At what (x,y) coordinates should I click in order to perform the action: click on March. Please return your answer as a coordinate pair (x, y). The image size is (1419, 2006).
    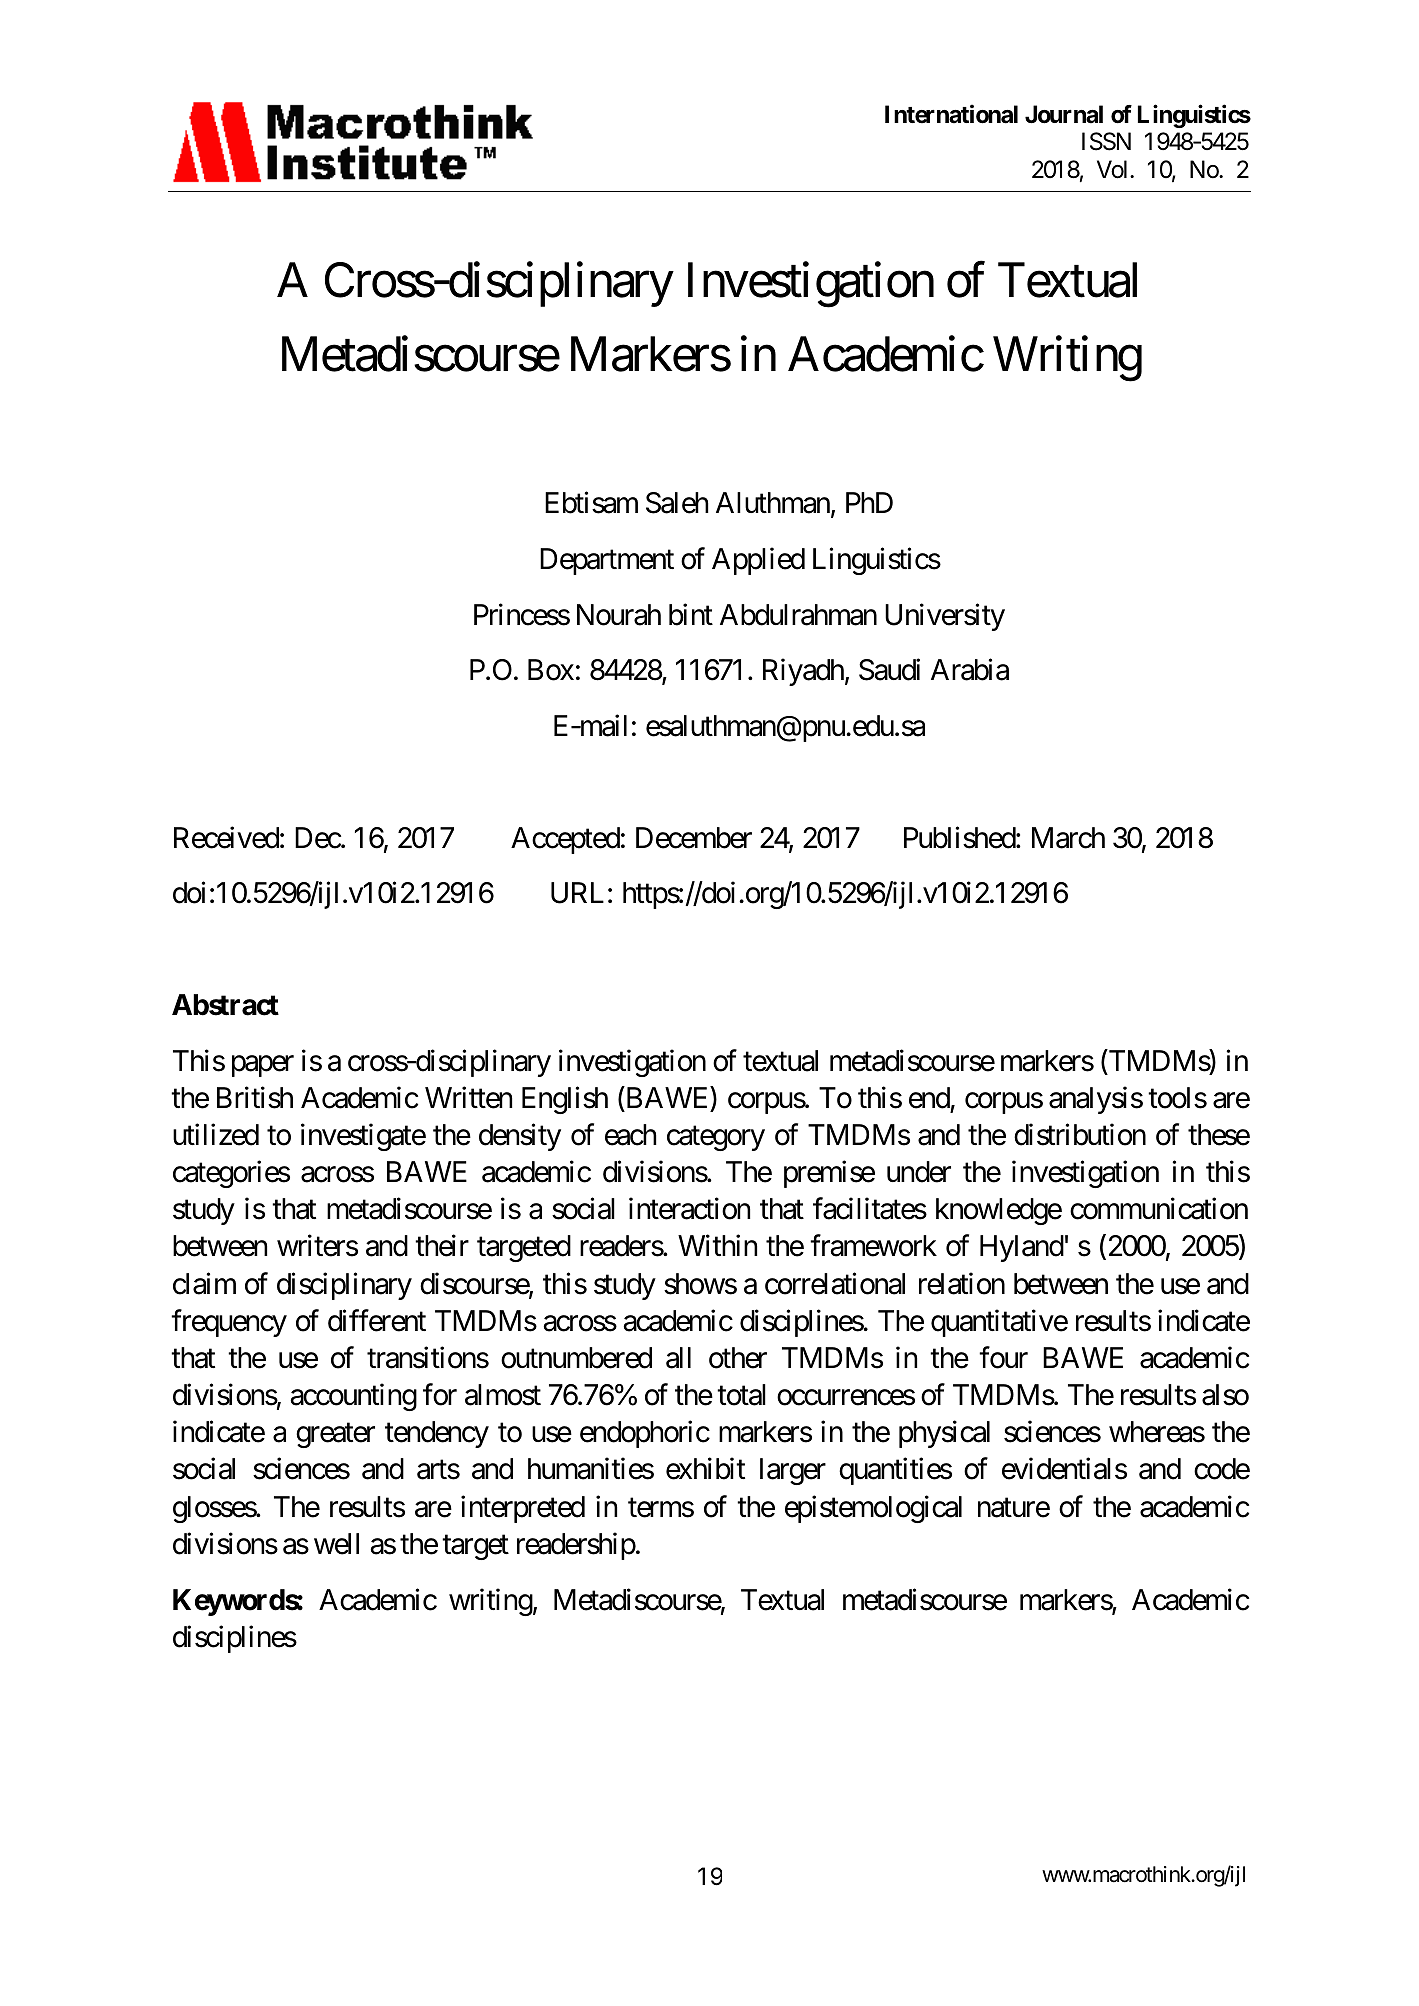
    Looking at the image, I should click on (1068, 838).
